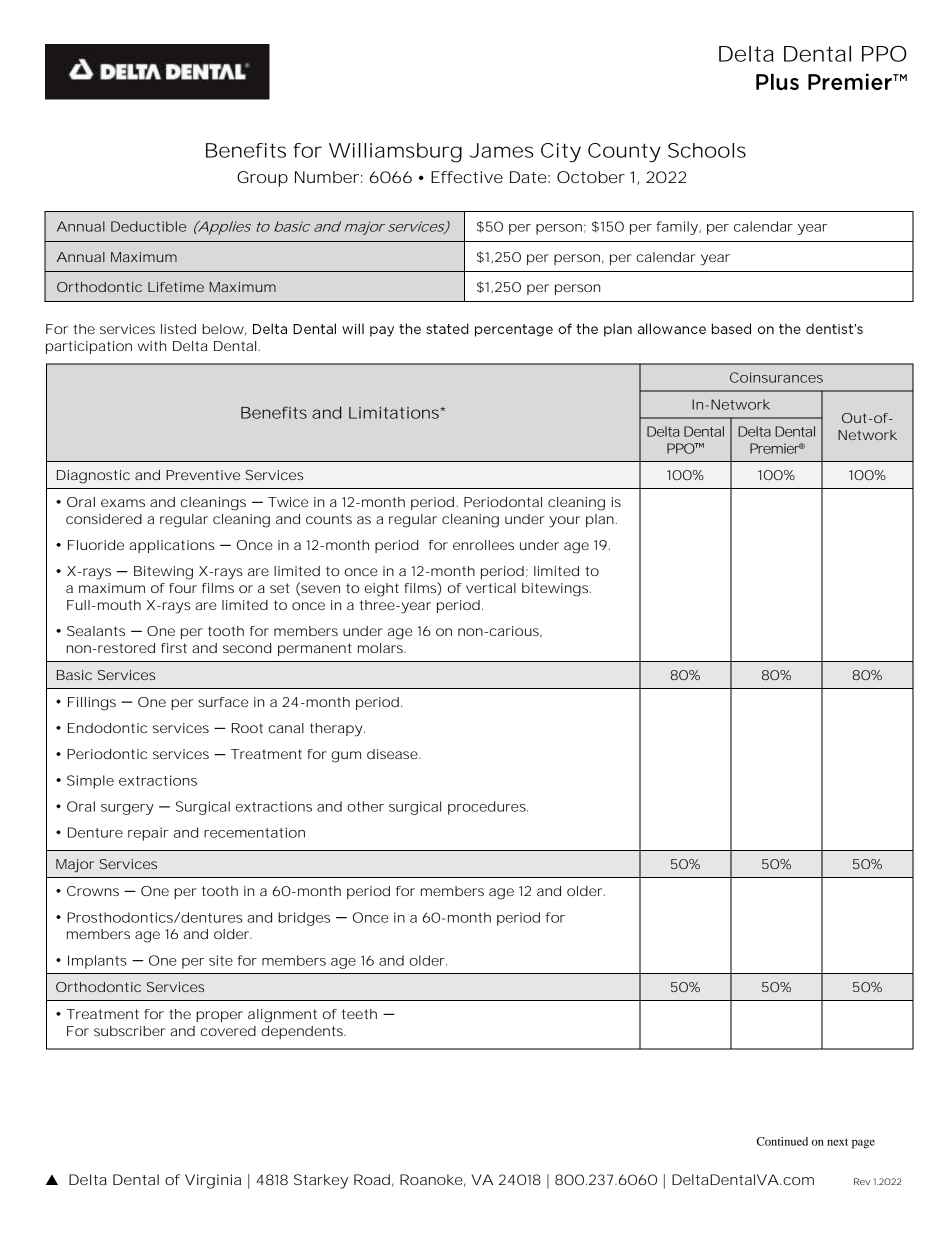 The width and height of the screenshot is (952, 1233). Describe the element at coordinates (564, 522) in the screenshot. I see `your` at that location.
